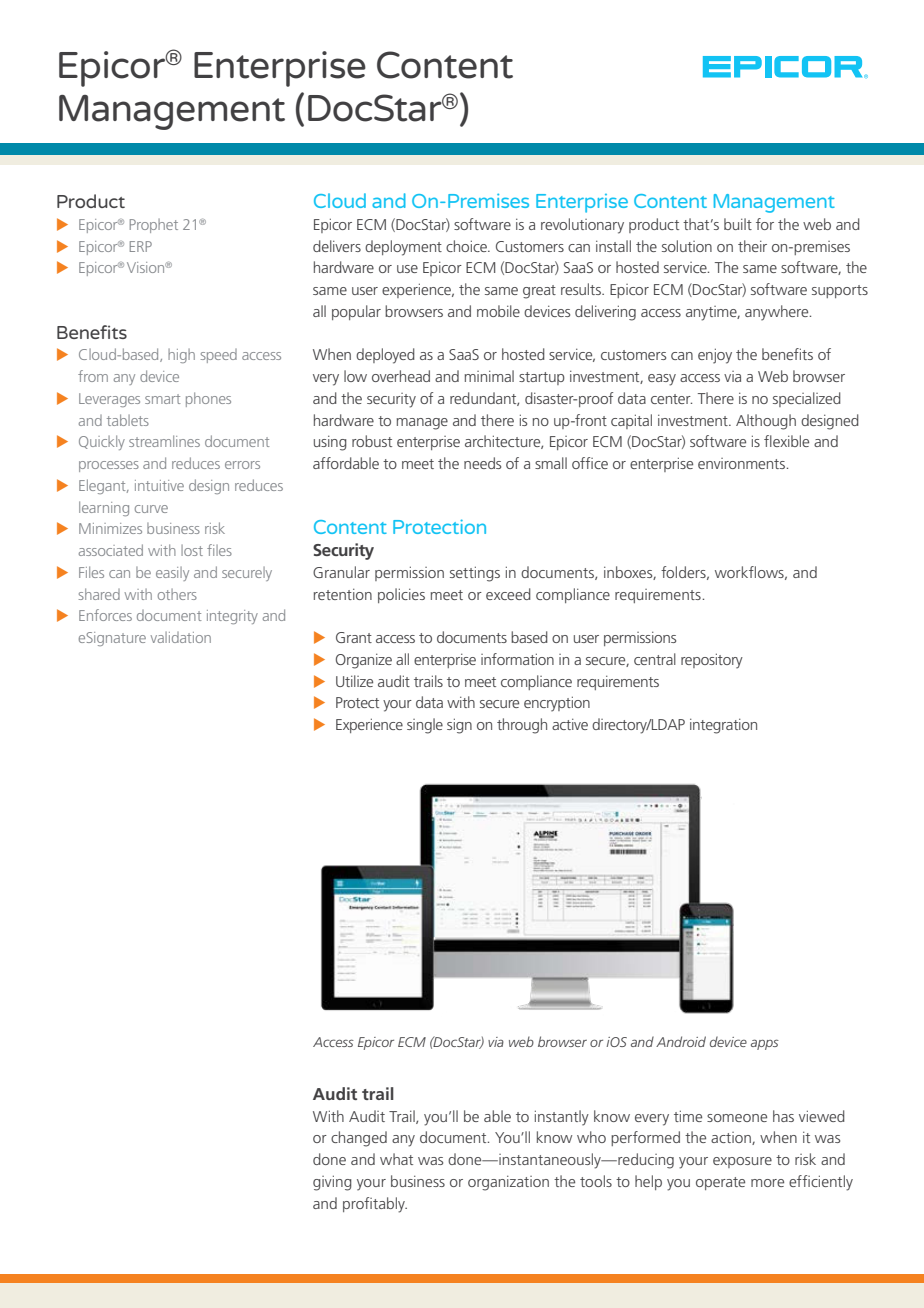  Describe the element at coordinates (508, 1183) in the screenshot. I see `organization` at that location.
